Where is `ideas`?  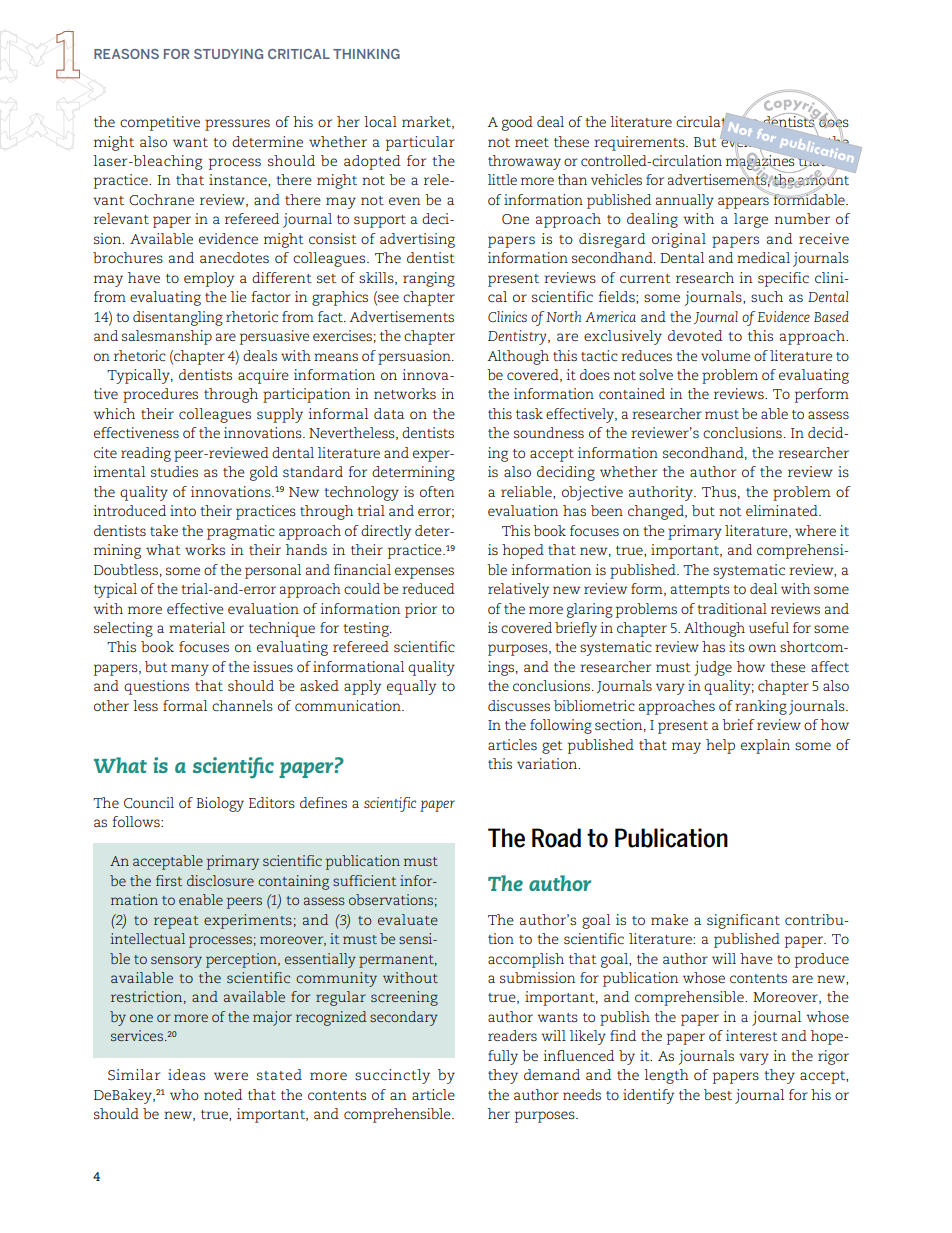
ideas is located at coordinates (186, 1074).
